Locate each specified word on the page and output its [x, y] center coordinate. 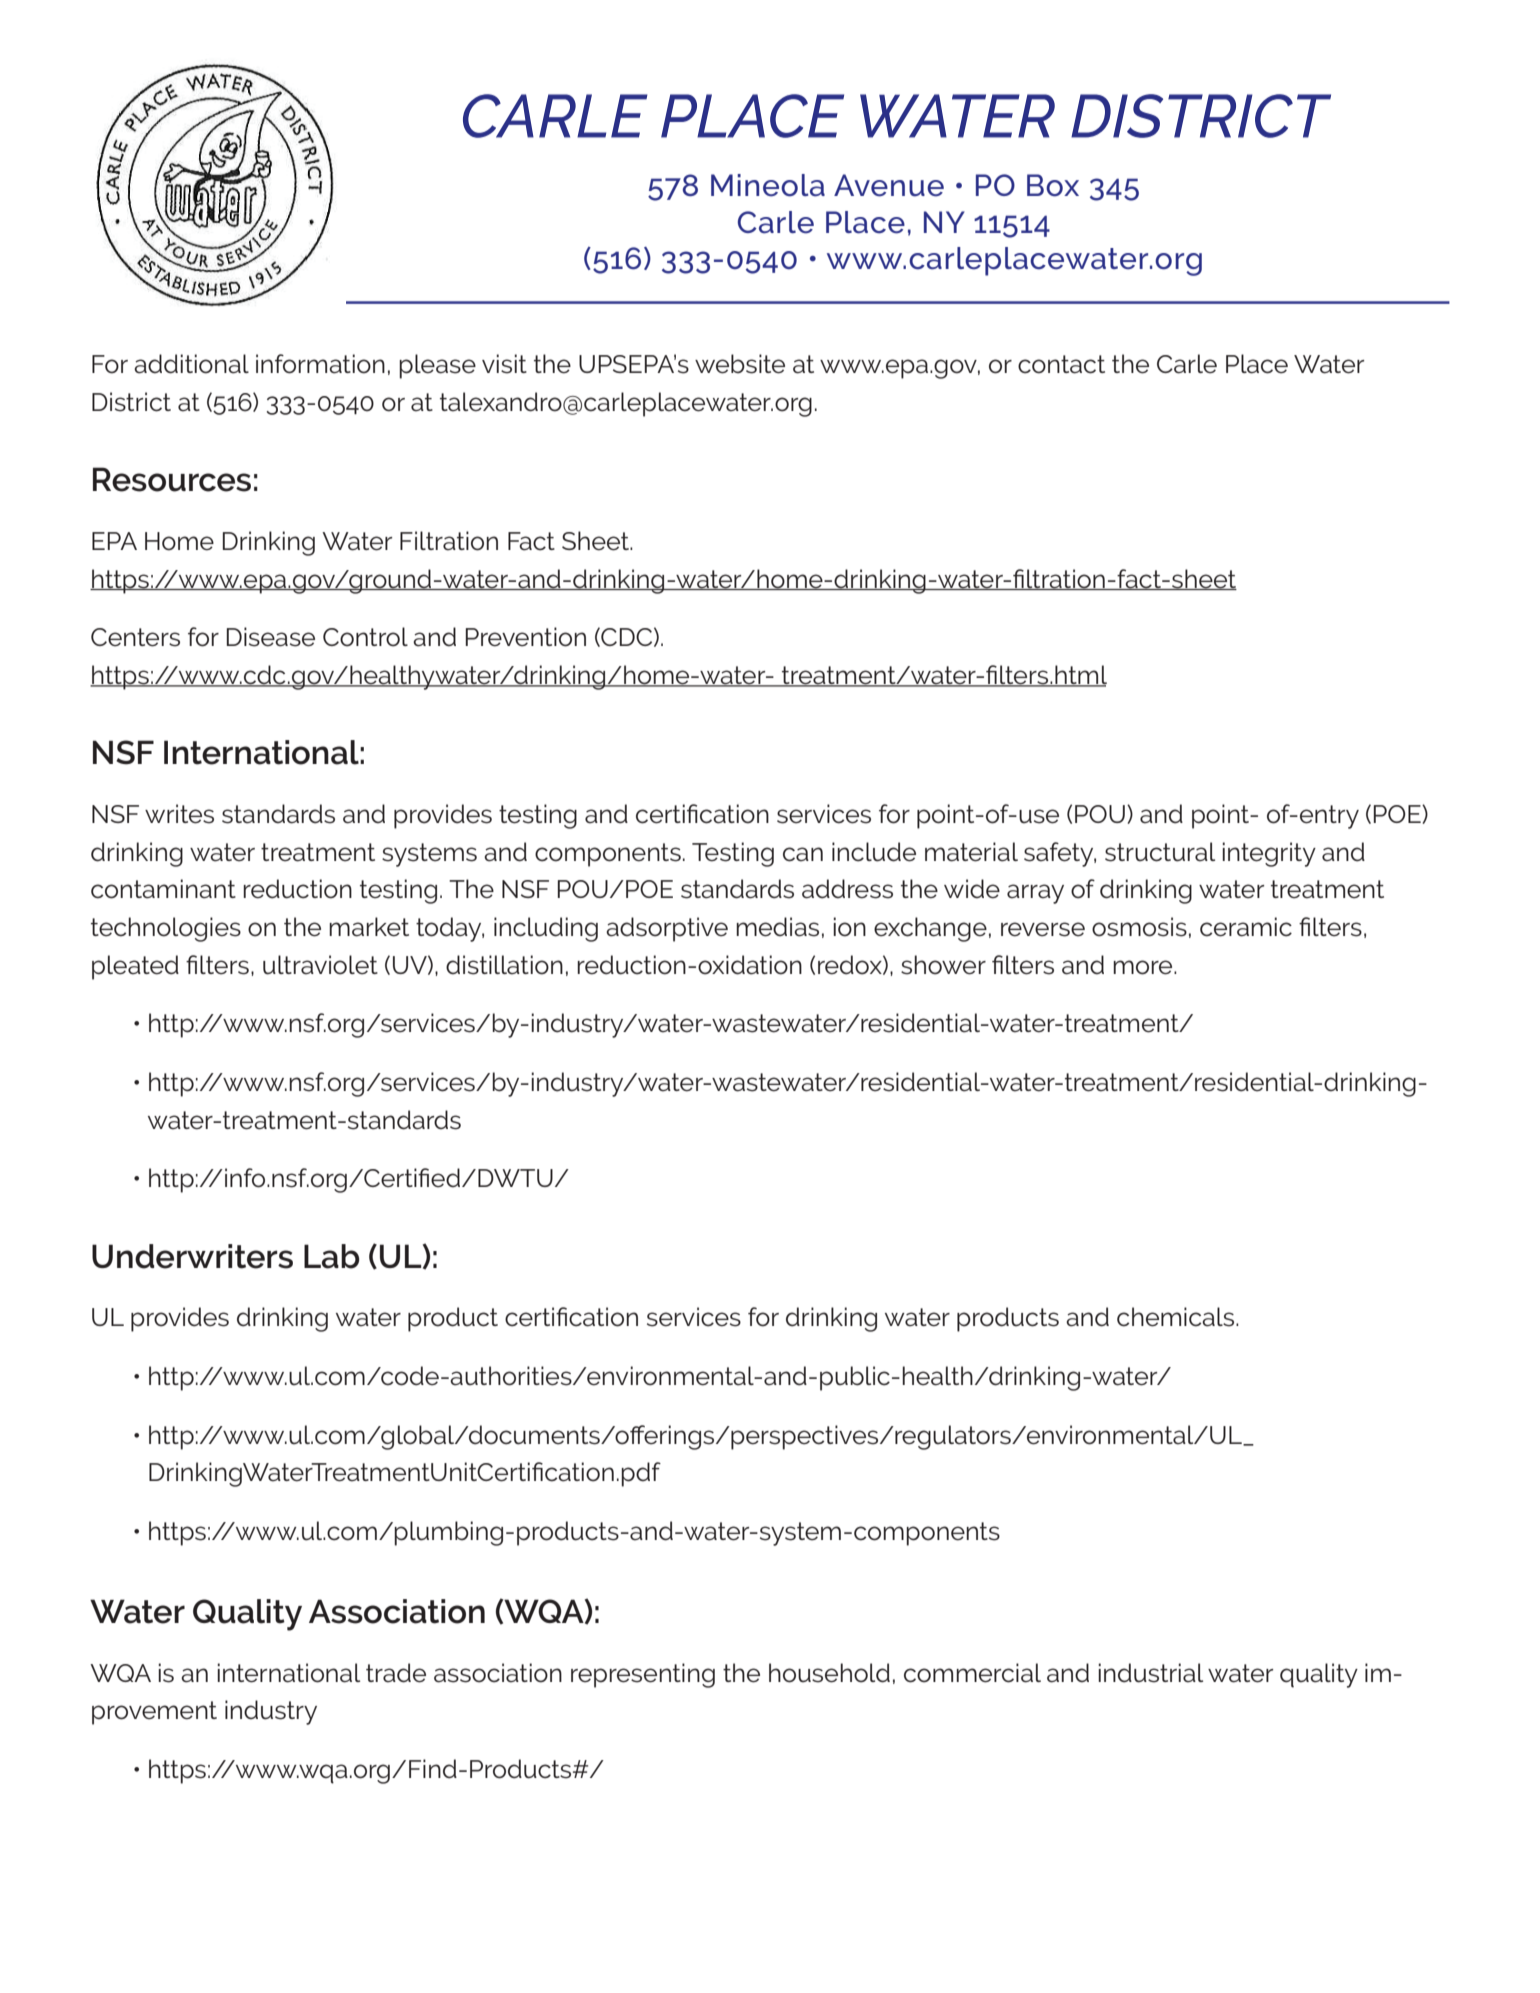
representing [643, 1675]
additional [191, 364]
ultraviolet [320, 965]
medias [777, 927]
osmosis [1139, 927]
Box [1053, 185]
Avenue [889, 185]
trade [396, 1673]
